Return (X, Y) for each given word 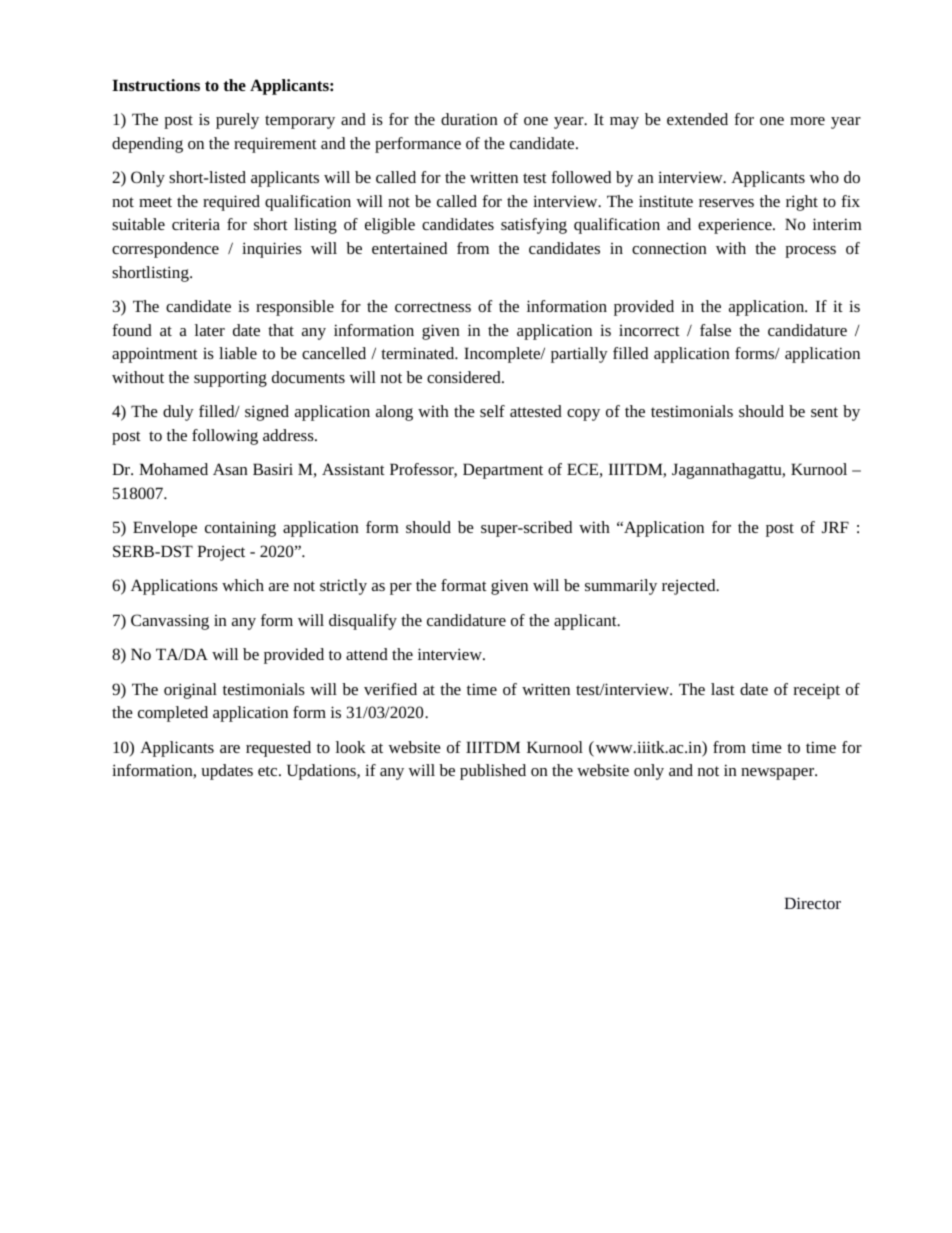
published (493, 772)
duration (469, 119)
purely (237, 121)
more (807, 121)
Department (503, 471)
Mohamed (173, 469)
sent (824, 412)
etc (269, 771)
